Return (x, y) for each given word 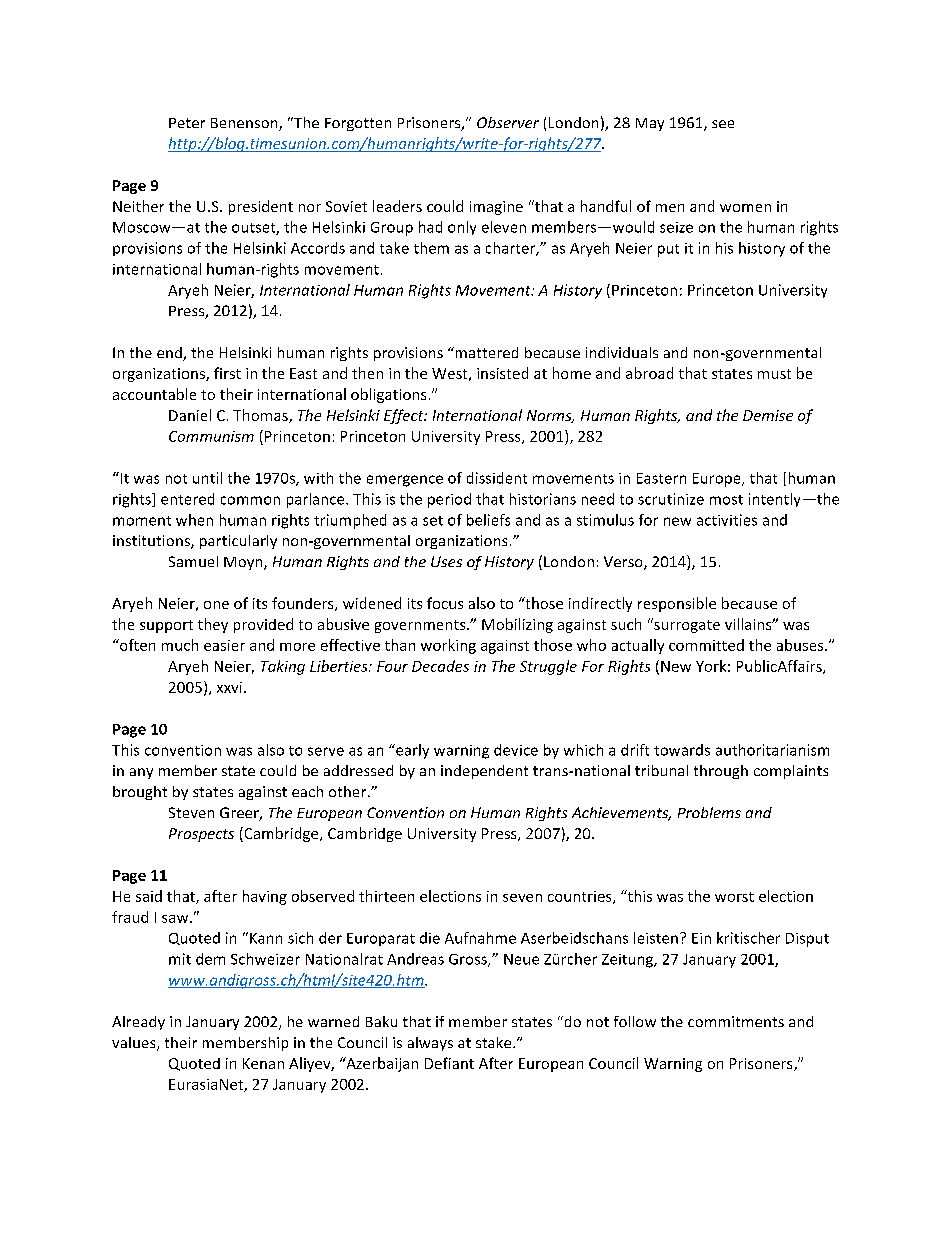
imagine (496, 208)
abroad (649, 373)
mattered (485, 352)
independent (484, 772)
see (723, 124)
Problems (709, 812)
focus (445, 603)
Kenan (263, 1063)
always (430, 1044)
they (213, 625)
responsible (677, 604)
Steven (191, 812)
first (227, 373)
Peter (187, 123)
